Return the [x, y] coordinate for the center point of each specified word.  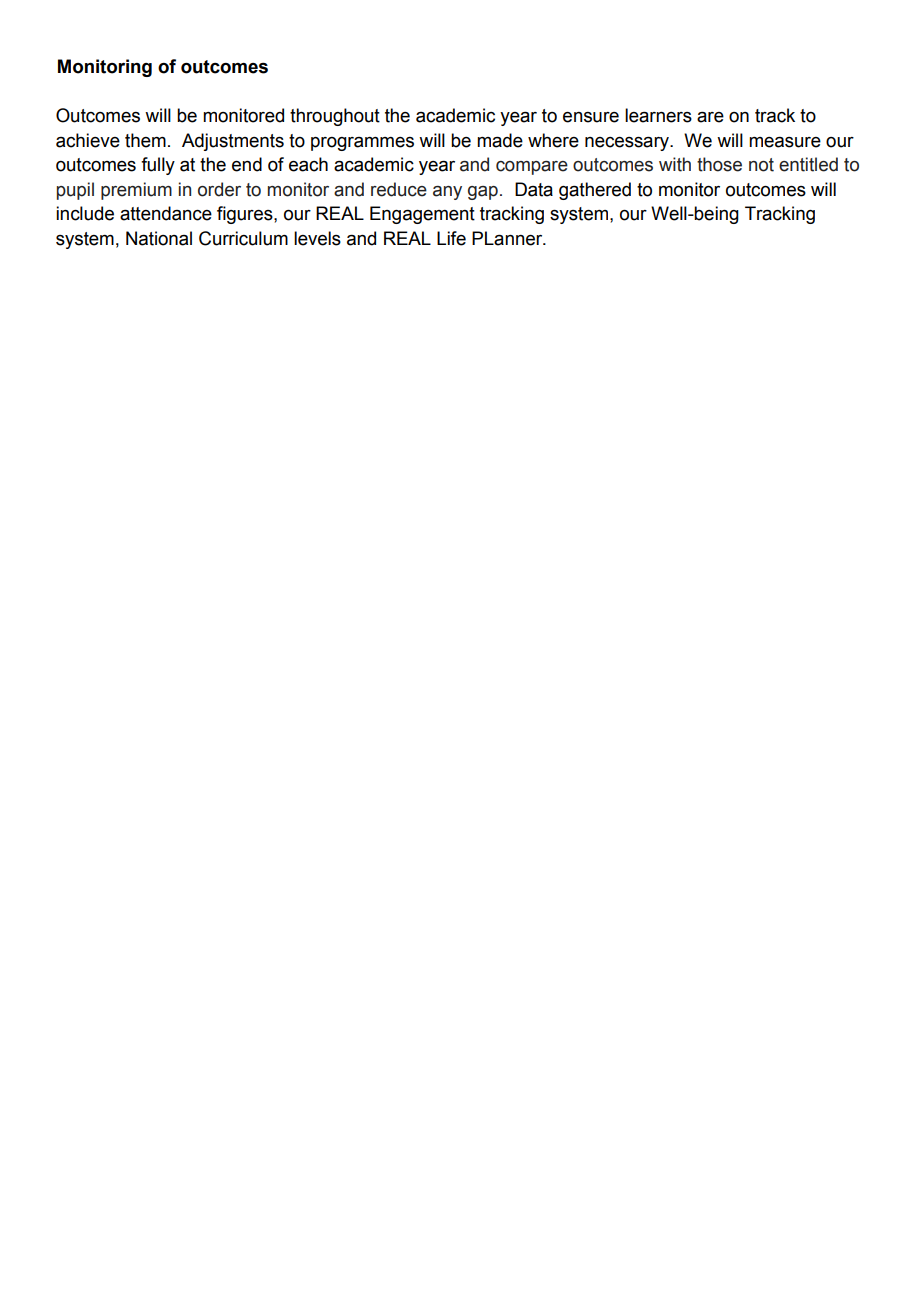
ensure [591, 117]
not [761, 165]
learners [658, 115]
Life [451, 238]
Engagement [422, 215]
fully [158, 166]
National [159, 238]
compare [532, 168]
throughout [335, 117]
